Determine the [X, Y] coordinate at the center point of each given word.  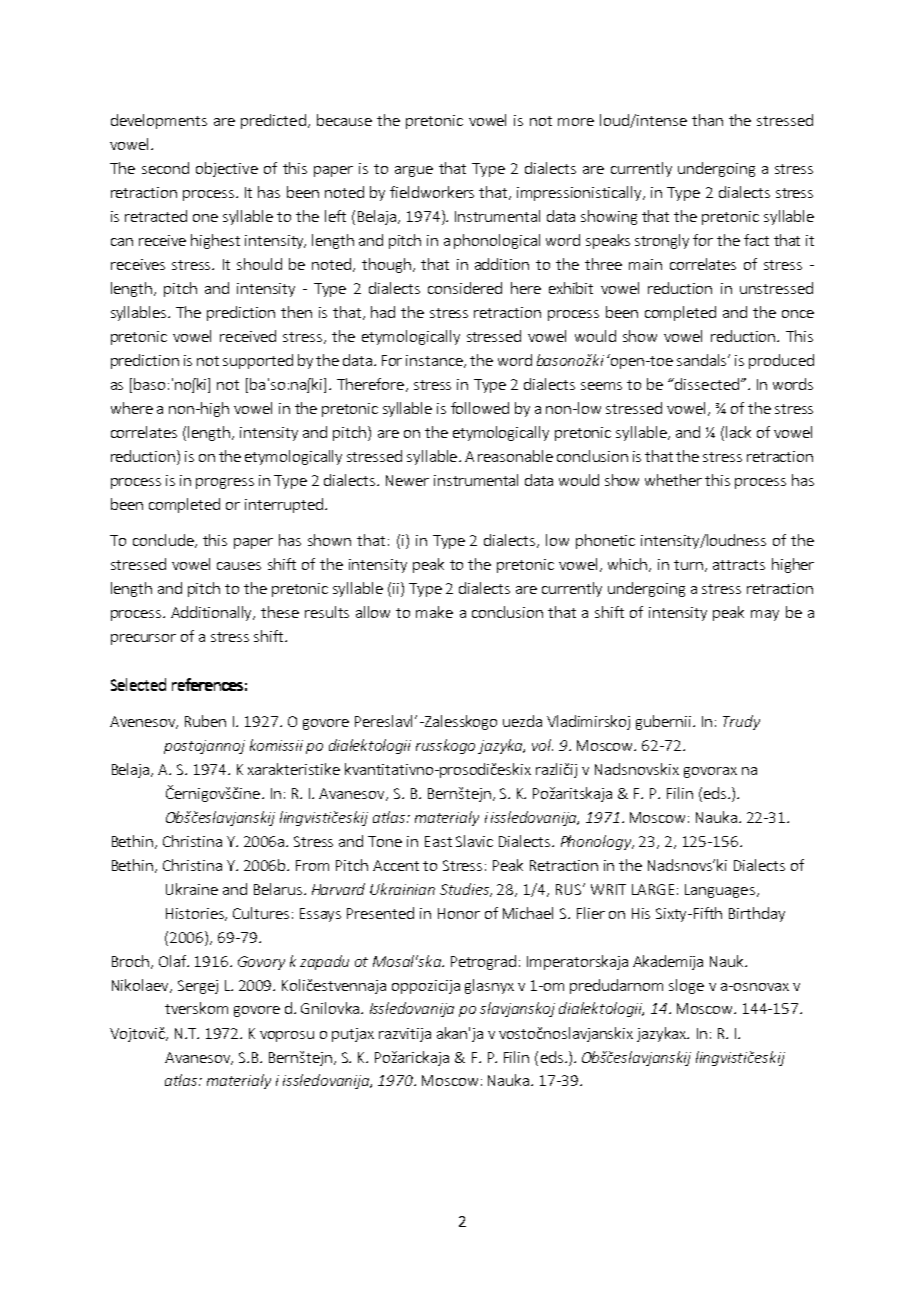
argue [414, 171]
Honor [459, 913]
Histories [196, 914]
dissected [707, 384]
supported [258, 361]
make [434, 612]
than [707, 120]
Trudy [741, 722]
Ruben [205, 721]
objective [227, 169]
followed [480, 408]
